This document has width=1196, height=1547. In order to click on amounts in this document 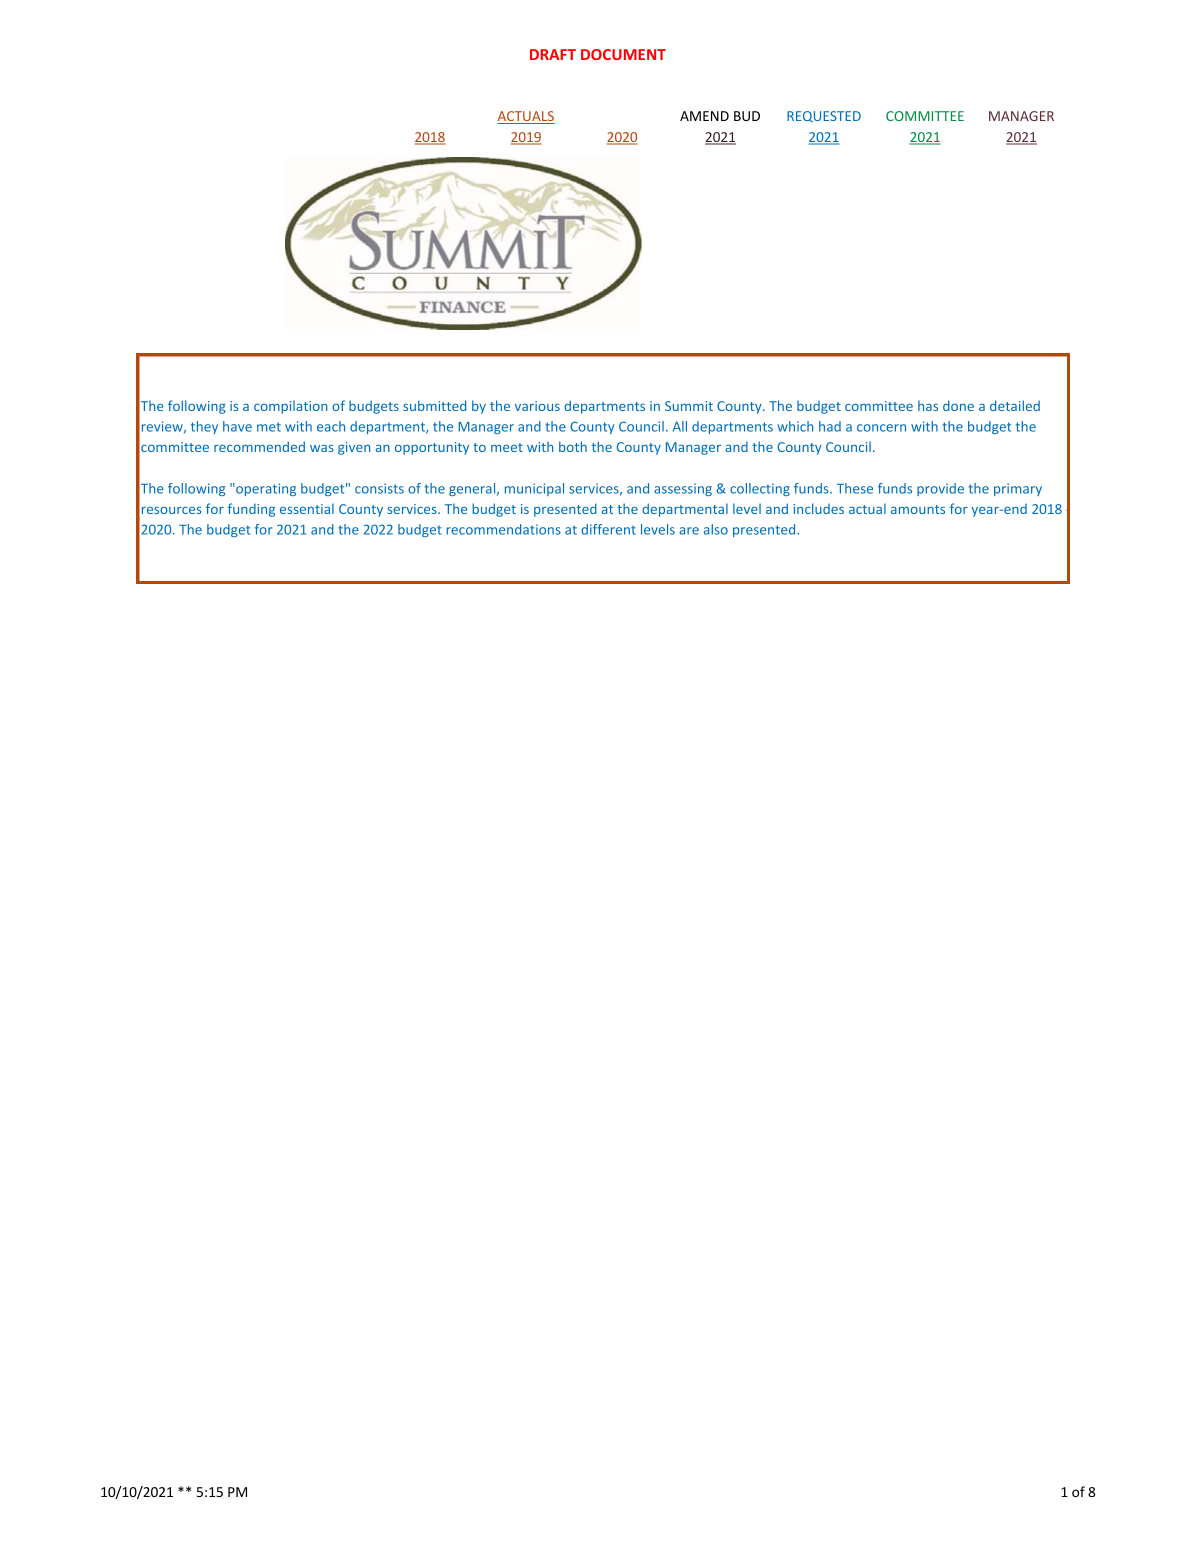, I will do `click(918, 509)`.
